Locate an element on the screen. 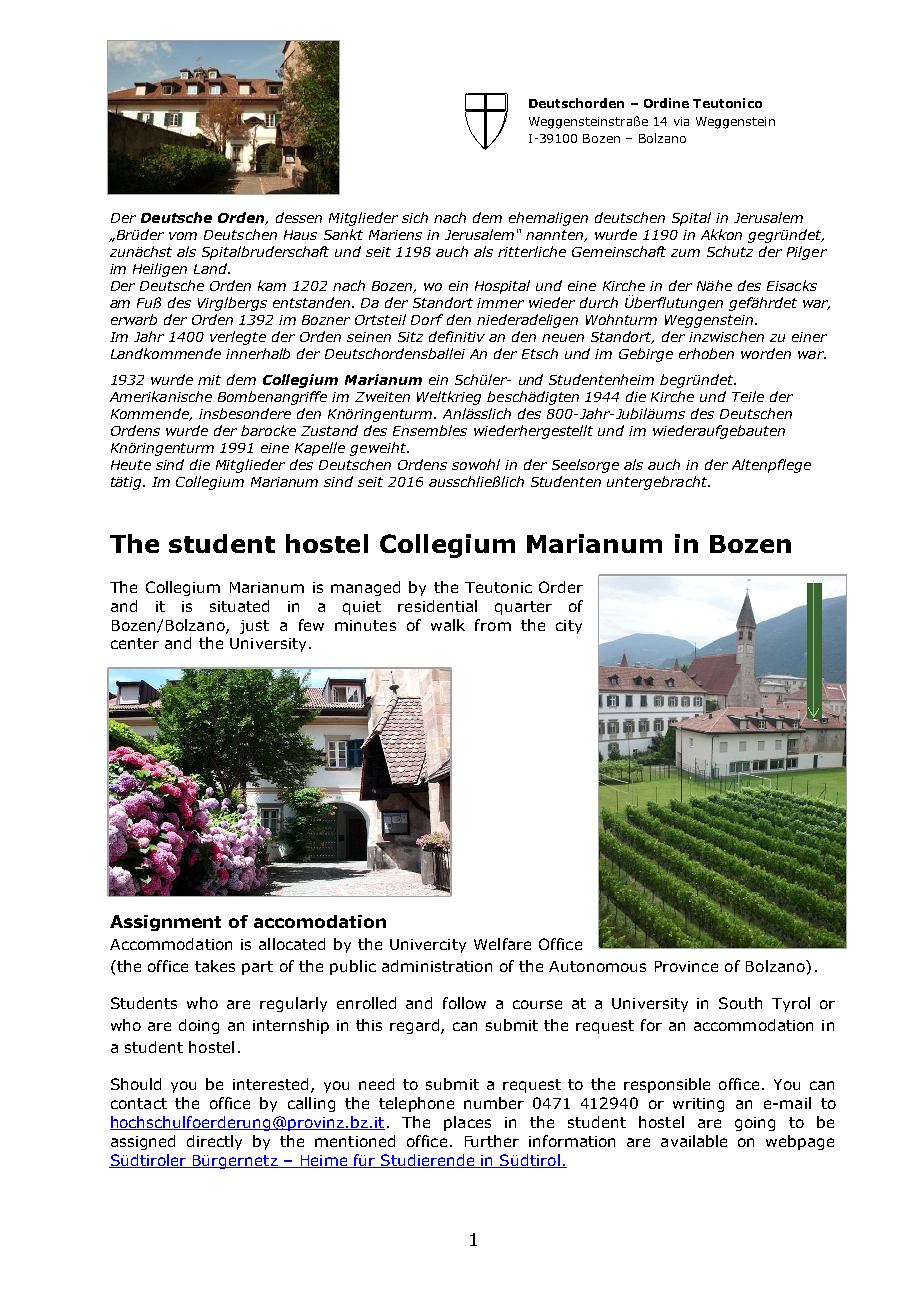  Welfare is located at coordinates (502, 944).
